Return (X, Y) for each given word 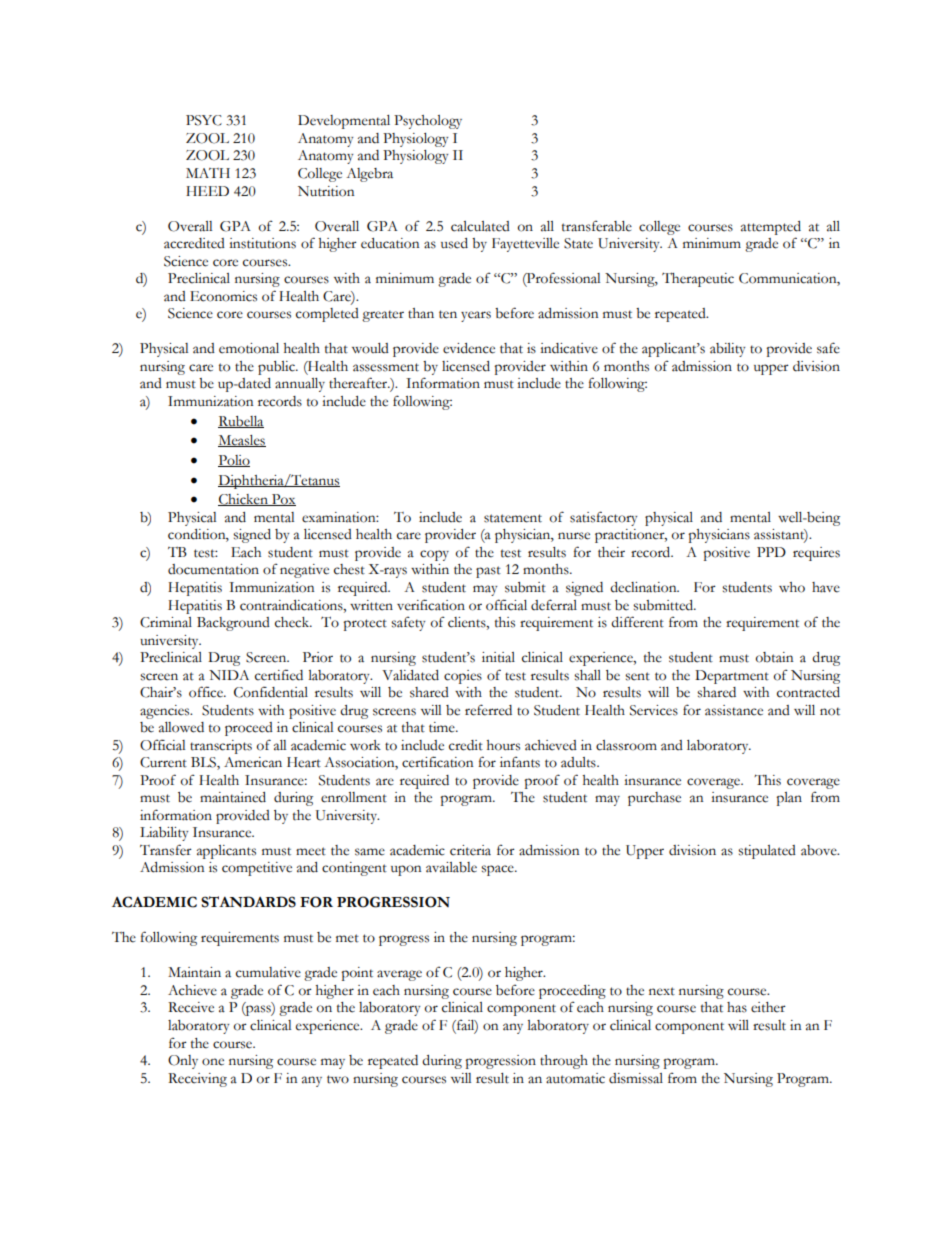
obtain (775, 657)
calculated (480, 226)
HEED (207, 191)
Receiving (197, 1080)
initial (498, 657)
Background (233, 624)
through (564, 1062)
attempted (771, 228)
